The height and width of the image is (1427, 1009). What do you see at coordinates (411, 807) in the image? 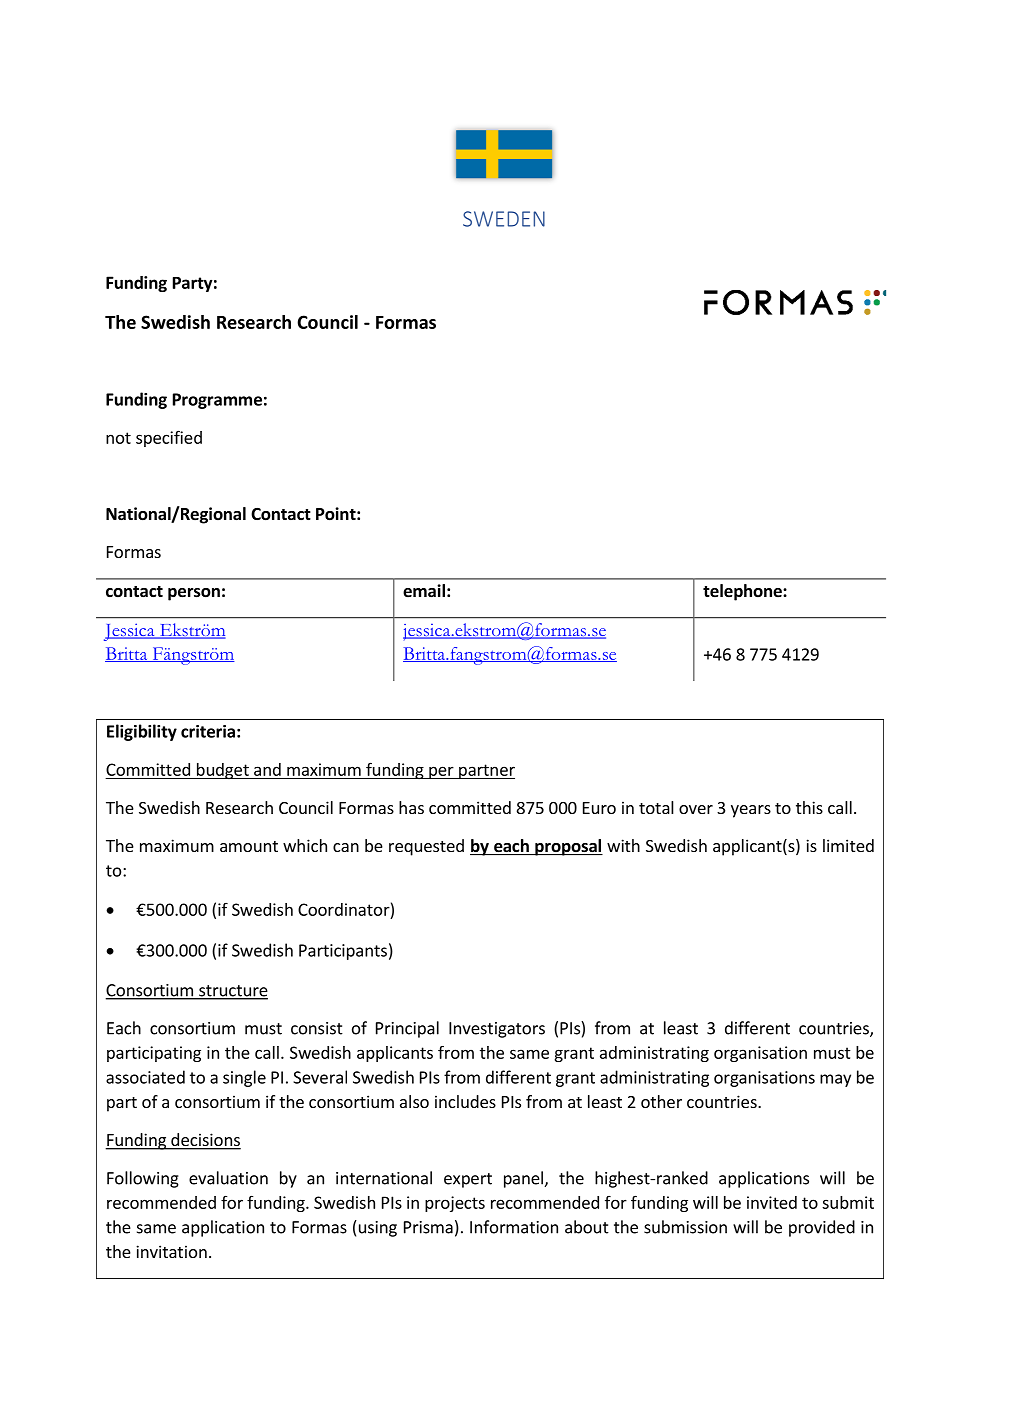
I see `has` at bounding box center [411, 807].
